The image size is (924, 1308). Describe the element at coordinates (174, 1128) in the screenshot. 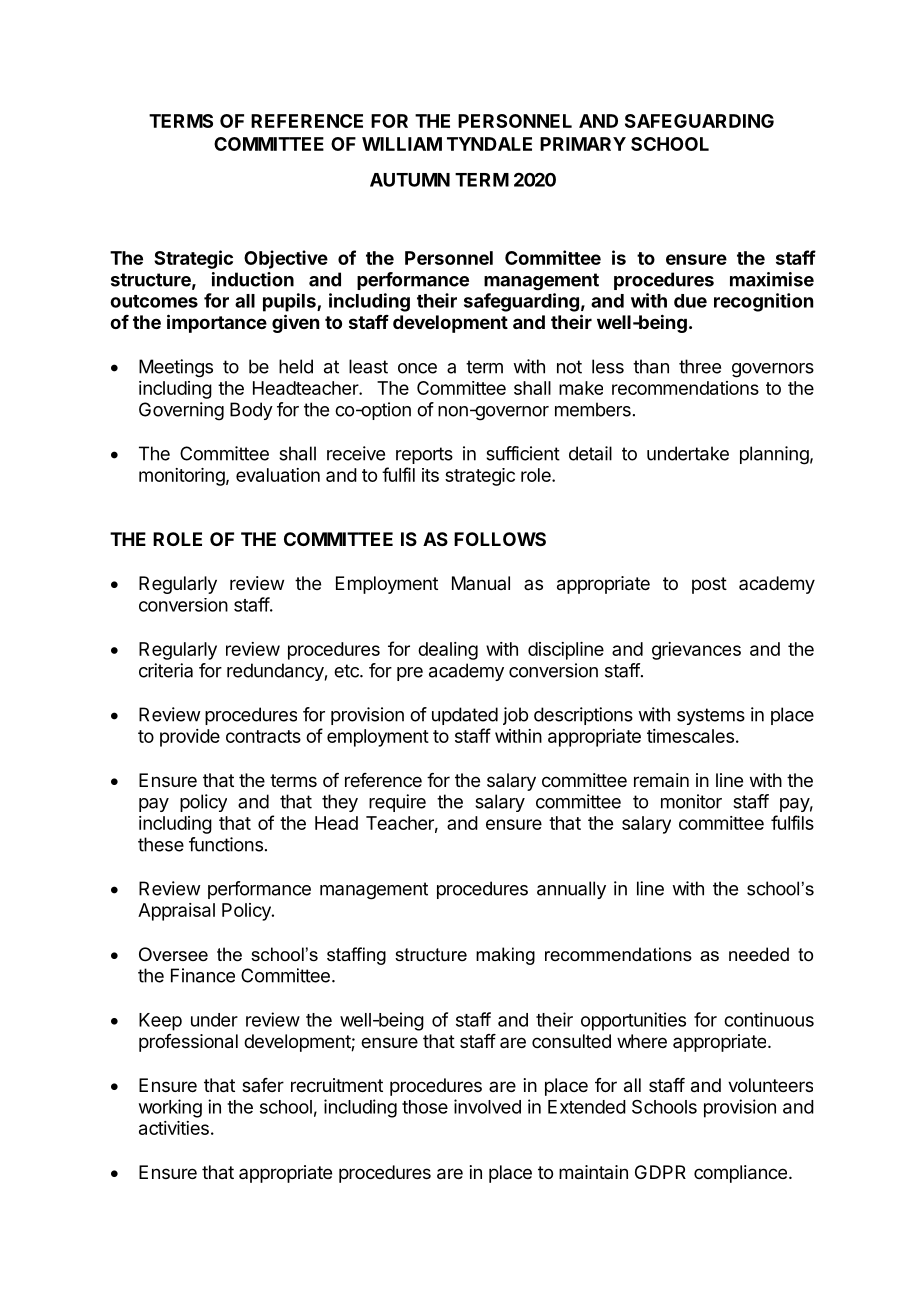

I see `activities` at that location.
